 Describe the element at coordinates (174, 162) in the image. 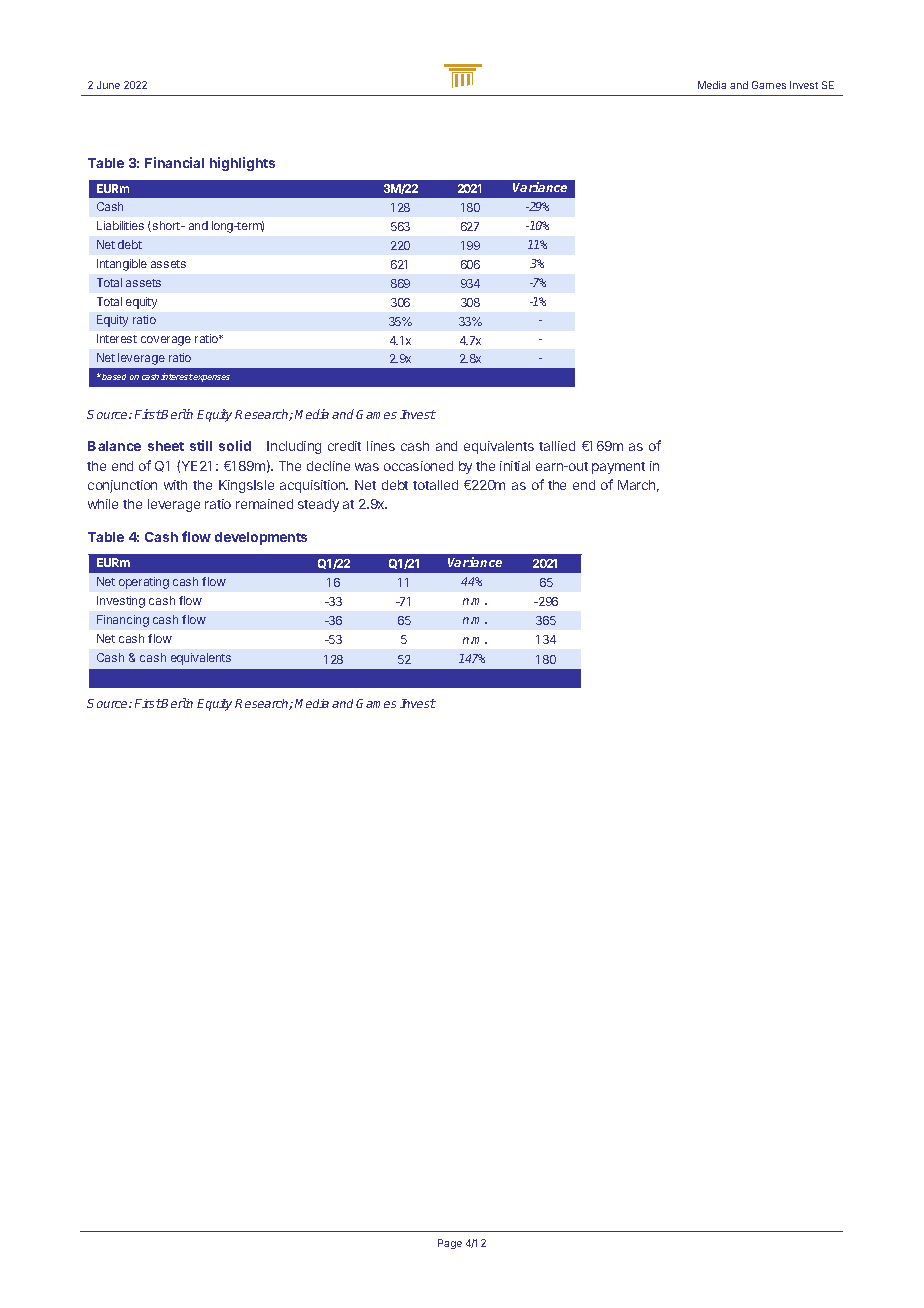

I see `Financial` at that location.
